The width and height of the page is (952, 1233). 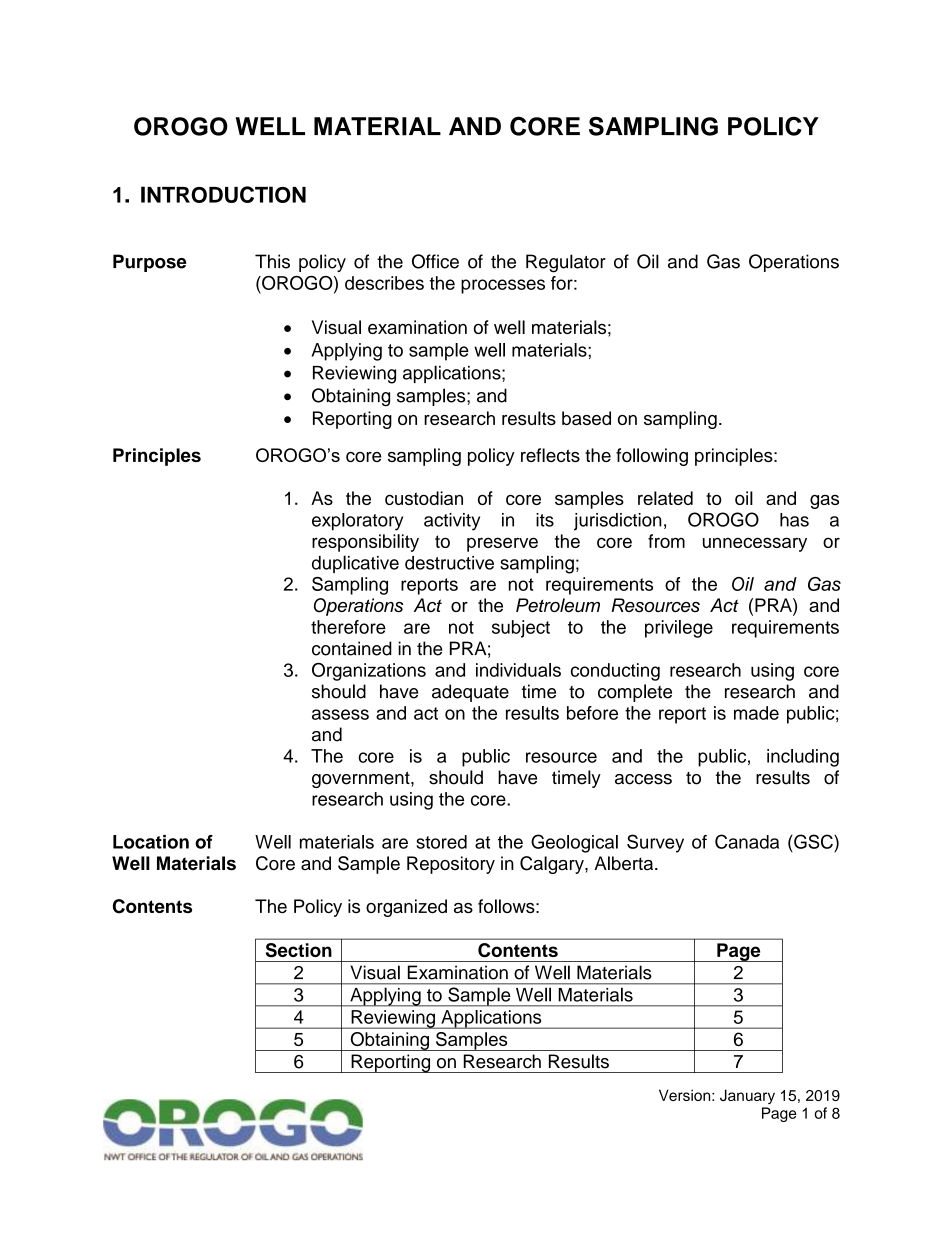 I want to click on organized, so click(x=406, y=908).
